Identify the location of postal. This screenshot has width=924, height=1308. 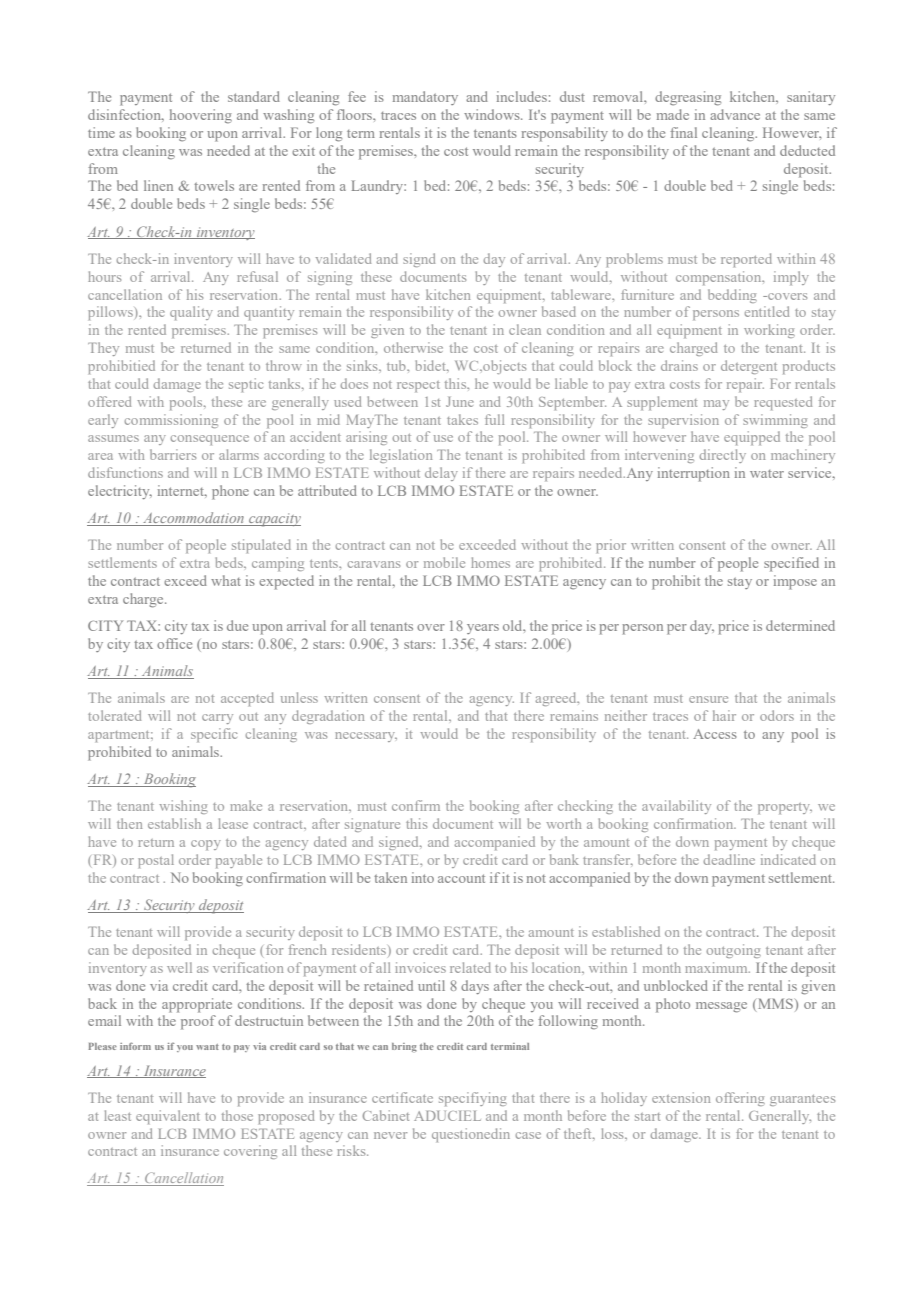
(156, 861).
